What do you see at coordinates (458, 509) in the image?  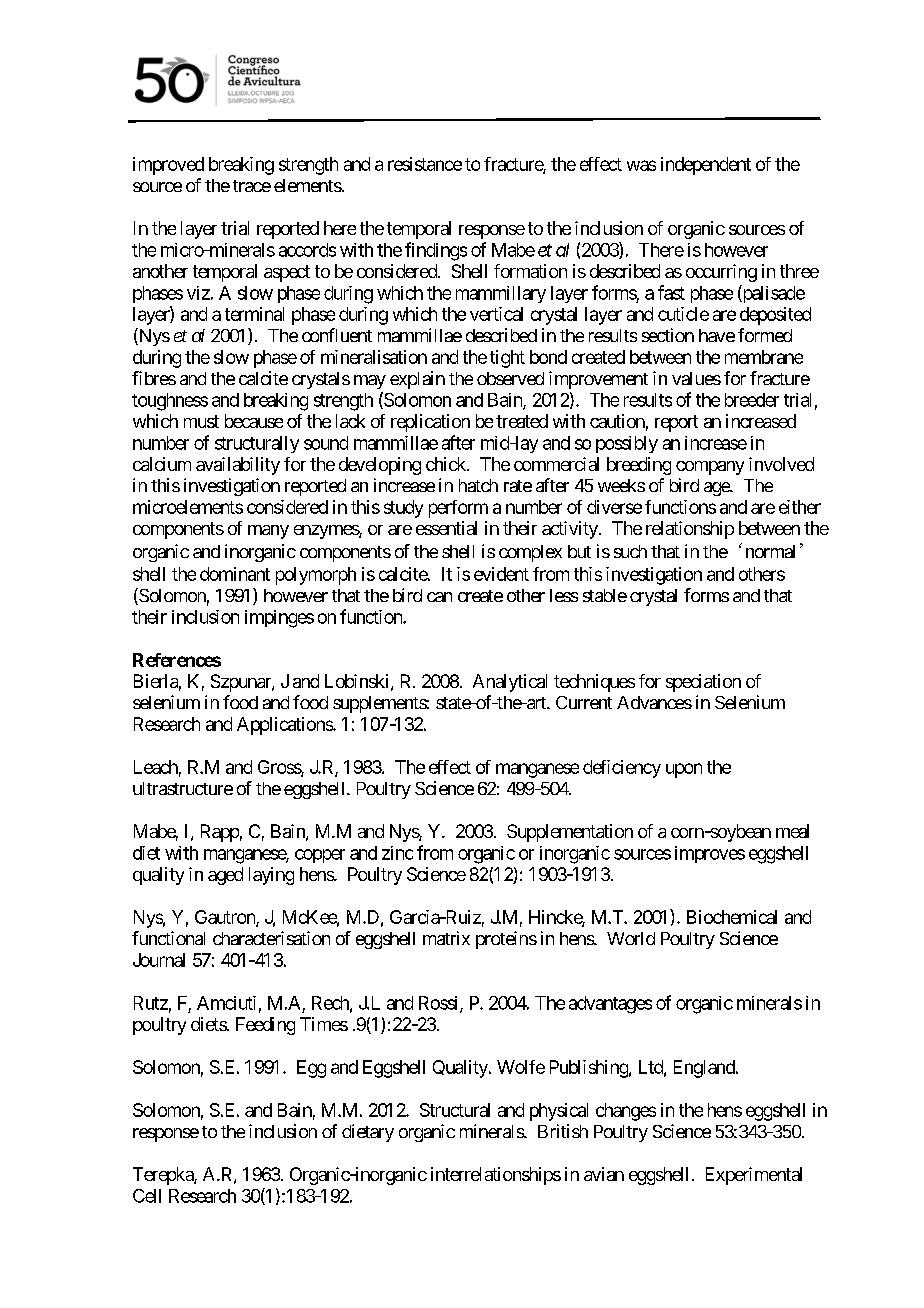 I see `perform` at bounding box center [458, 509].
